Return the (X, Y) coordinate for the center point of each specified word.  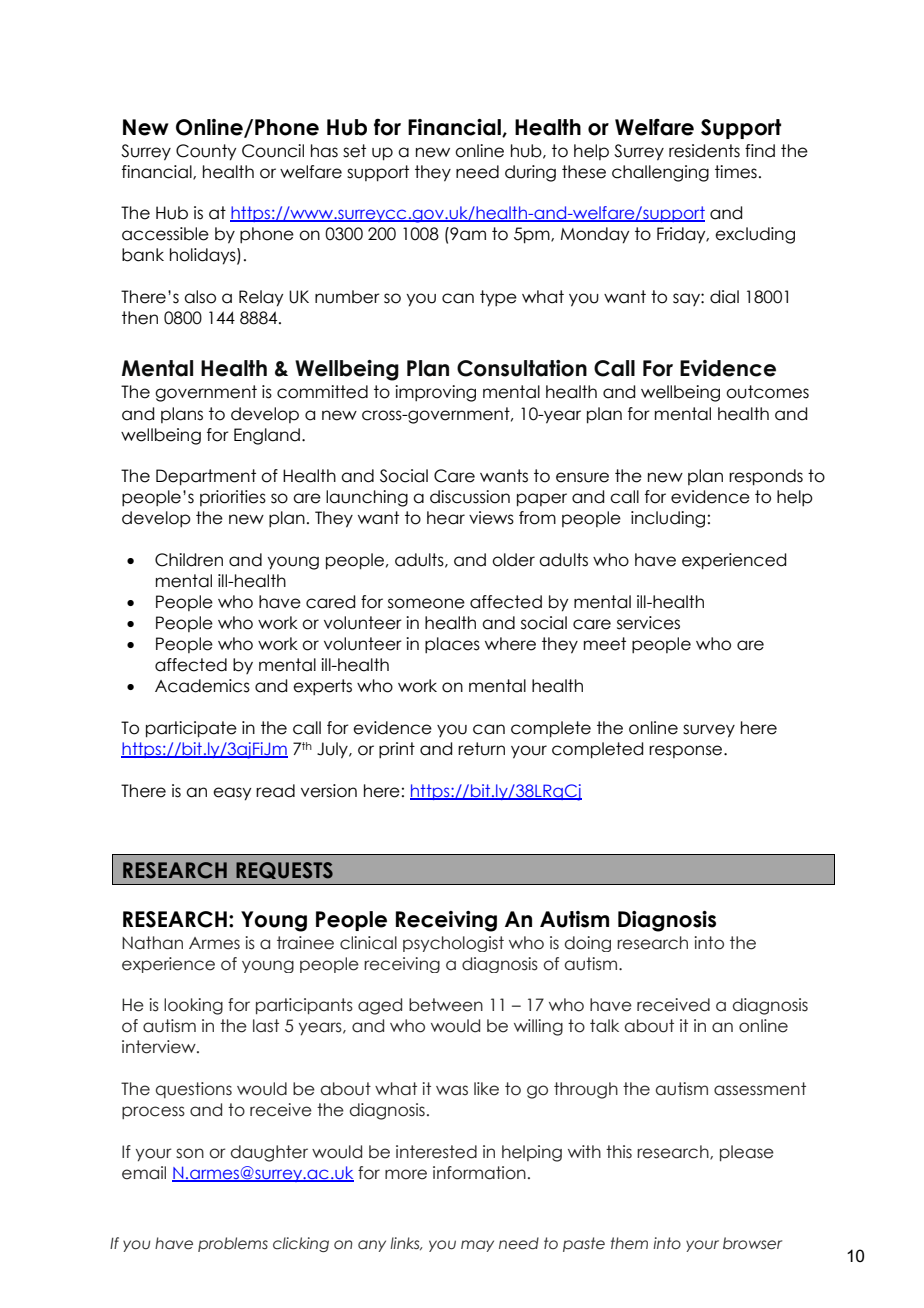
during (530, 173)
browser (752, 1243)
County (206, 152)
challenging (660, 173)
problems (233, 1244)
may (477, 1246)
